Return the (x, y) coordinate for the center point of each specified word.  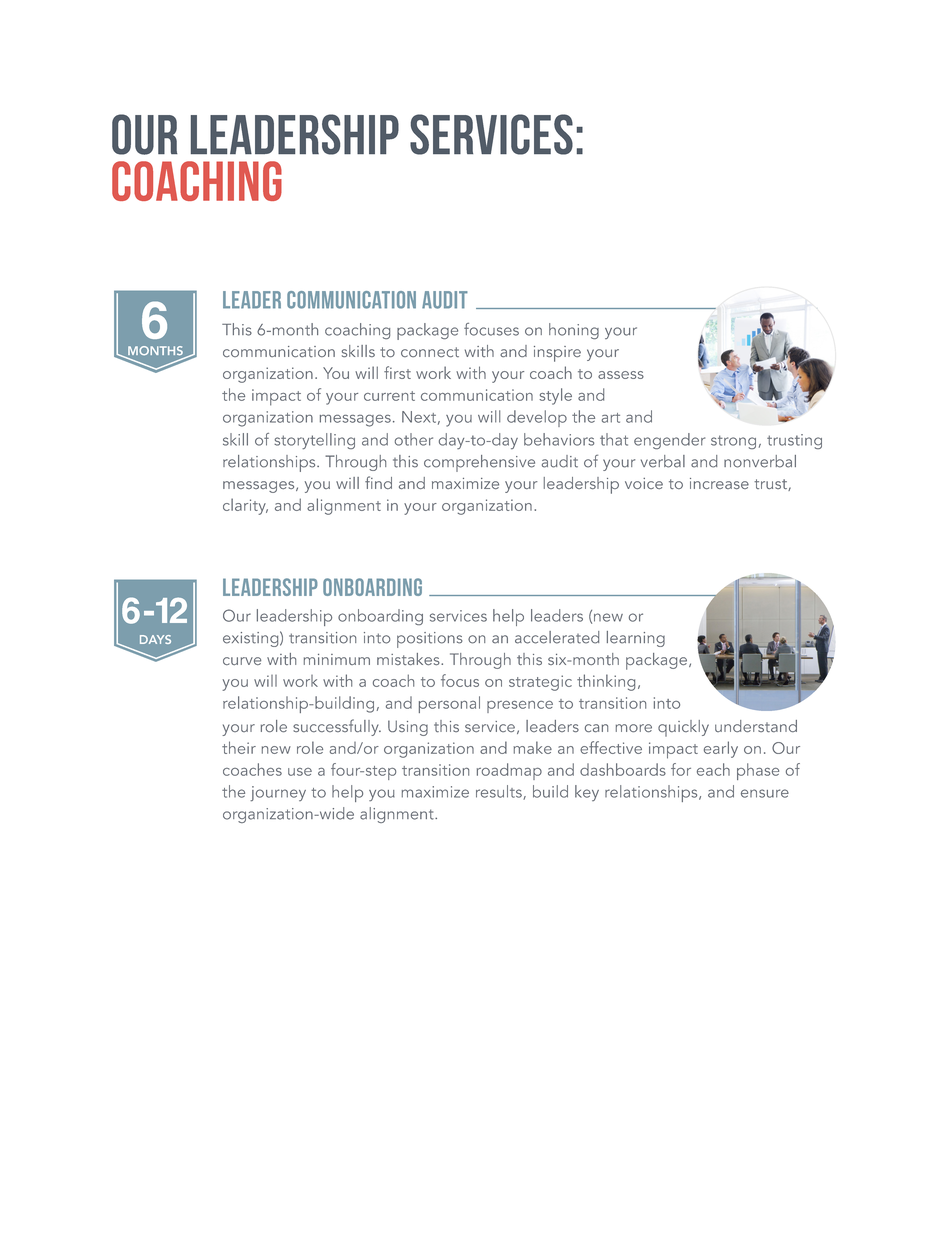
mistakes (409, 659)
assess (621, 375)
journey (278, 794)
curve (242, 661)
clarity (245, 506)
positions (430, 640)
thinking (606, 682)
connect (430, 352)
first (397, 372)
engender (669, 441)
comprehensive (479, 463)
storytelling (314, 441)
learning (636, 639)
